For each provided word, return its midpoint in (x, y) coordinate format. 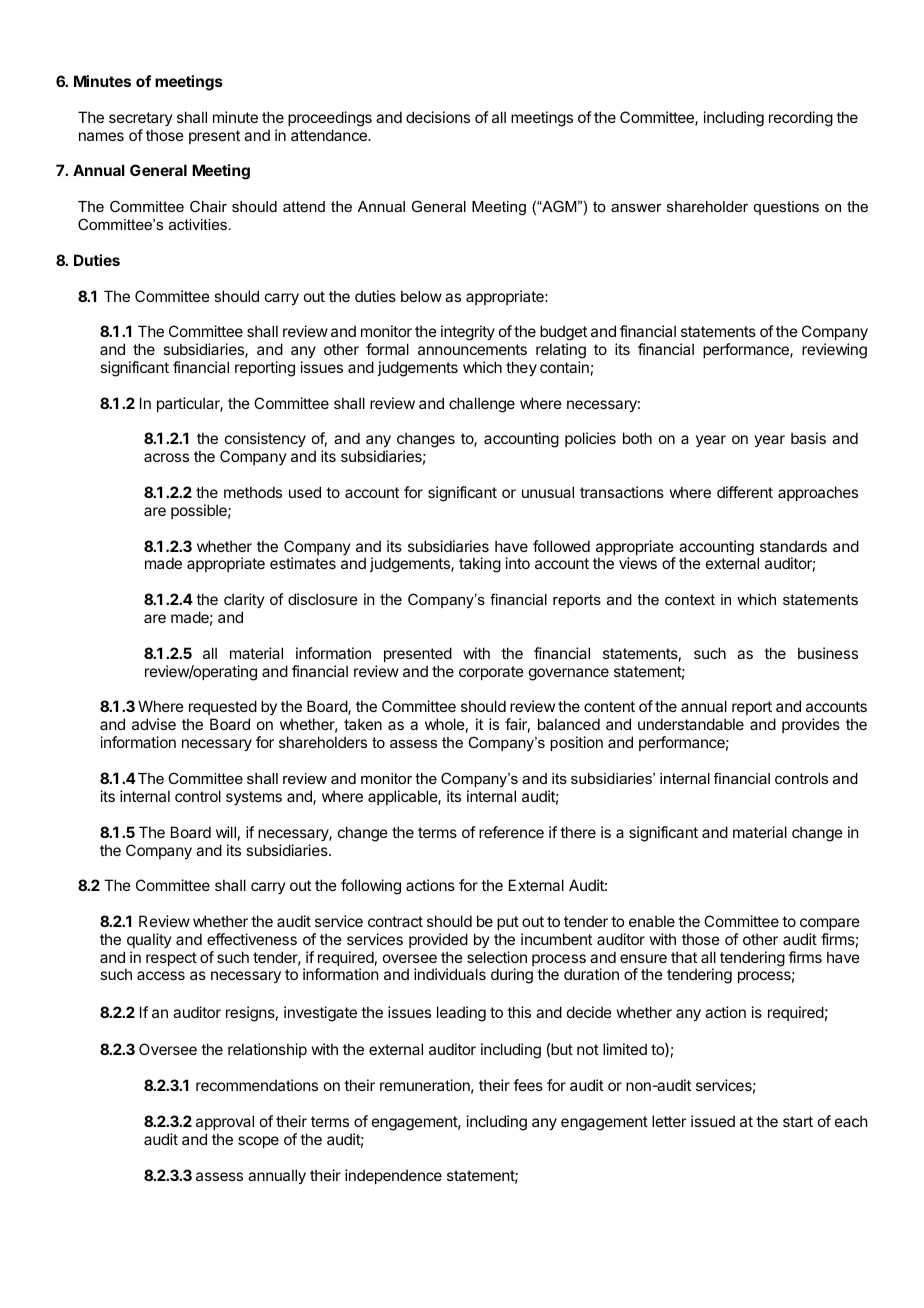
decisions (438, 117)
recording (801, 119)
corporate (491, 673)
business (828, 653)
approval (225, 1122)
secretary (141, 119)
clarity (244, 602)
